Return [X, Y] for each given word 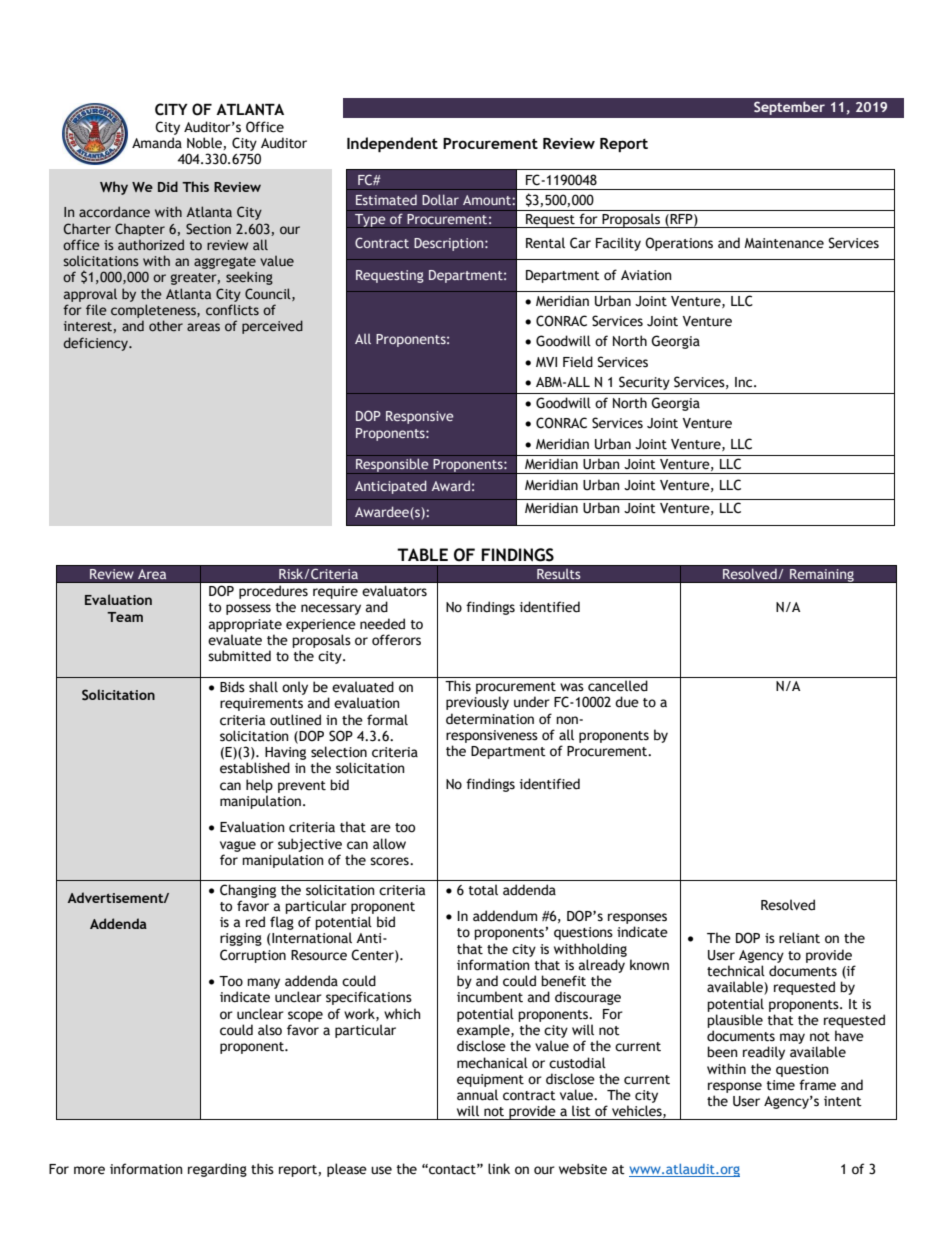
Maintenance [784, 243]
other [166, 325]
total [483, 890]
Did [168, 186]
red [255, 922]
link [499, 1168]
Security [644, 383]
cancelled [618, 686]
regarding [217, 1170]
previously [477, 703]
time [781, 1085]
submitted [239, 656]
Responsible [392, 466]
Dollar [440, 199]
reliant [799, 938]
